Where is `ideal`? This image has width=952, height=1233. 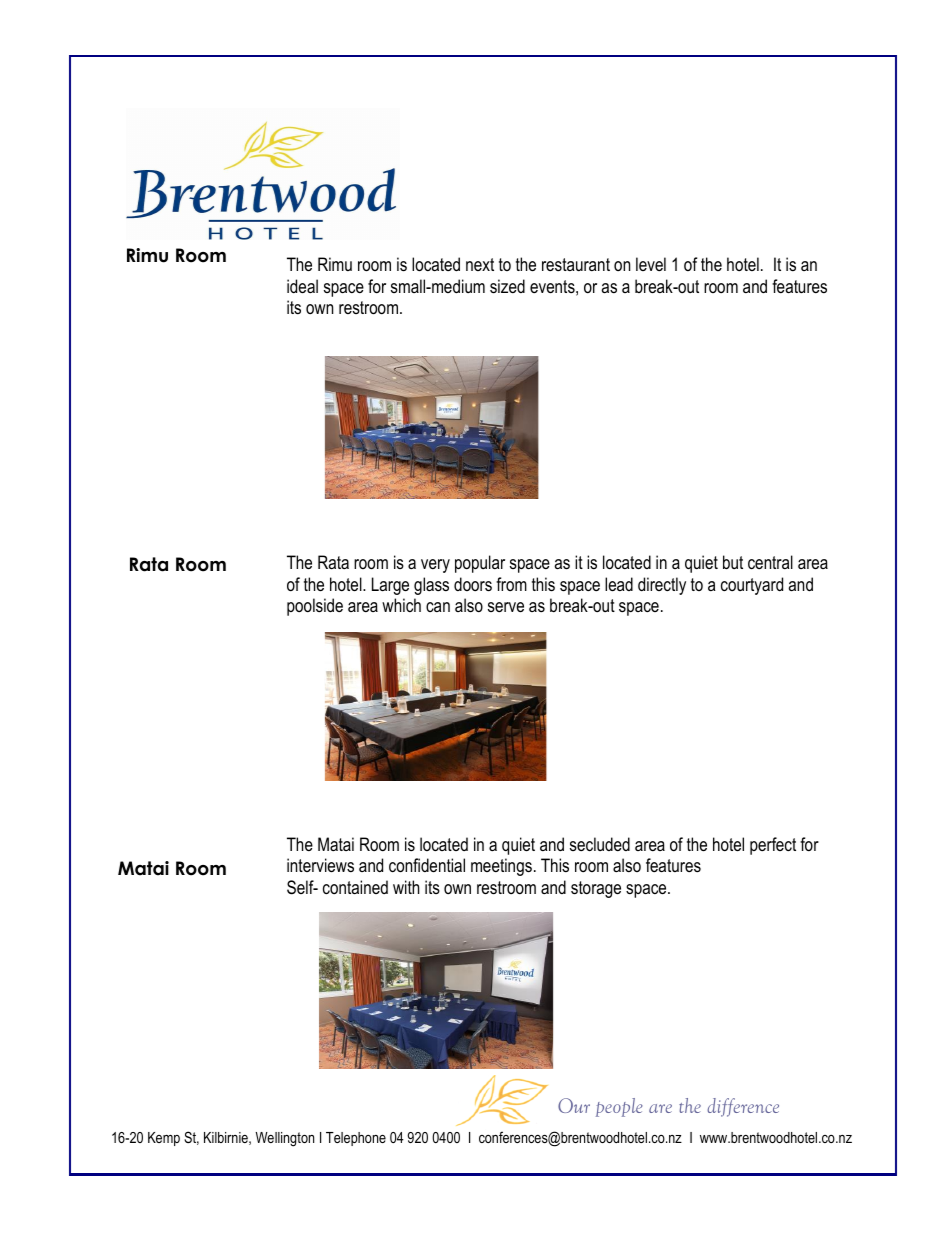
ideal is located at coordinates (302, 286).
